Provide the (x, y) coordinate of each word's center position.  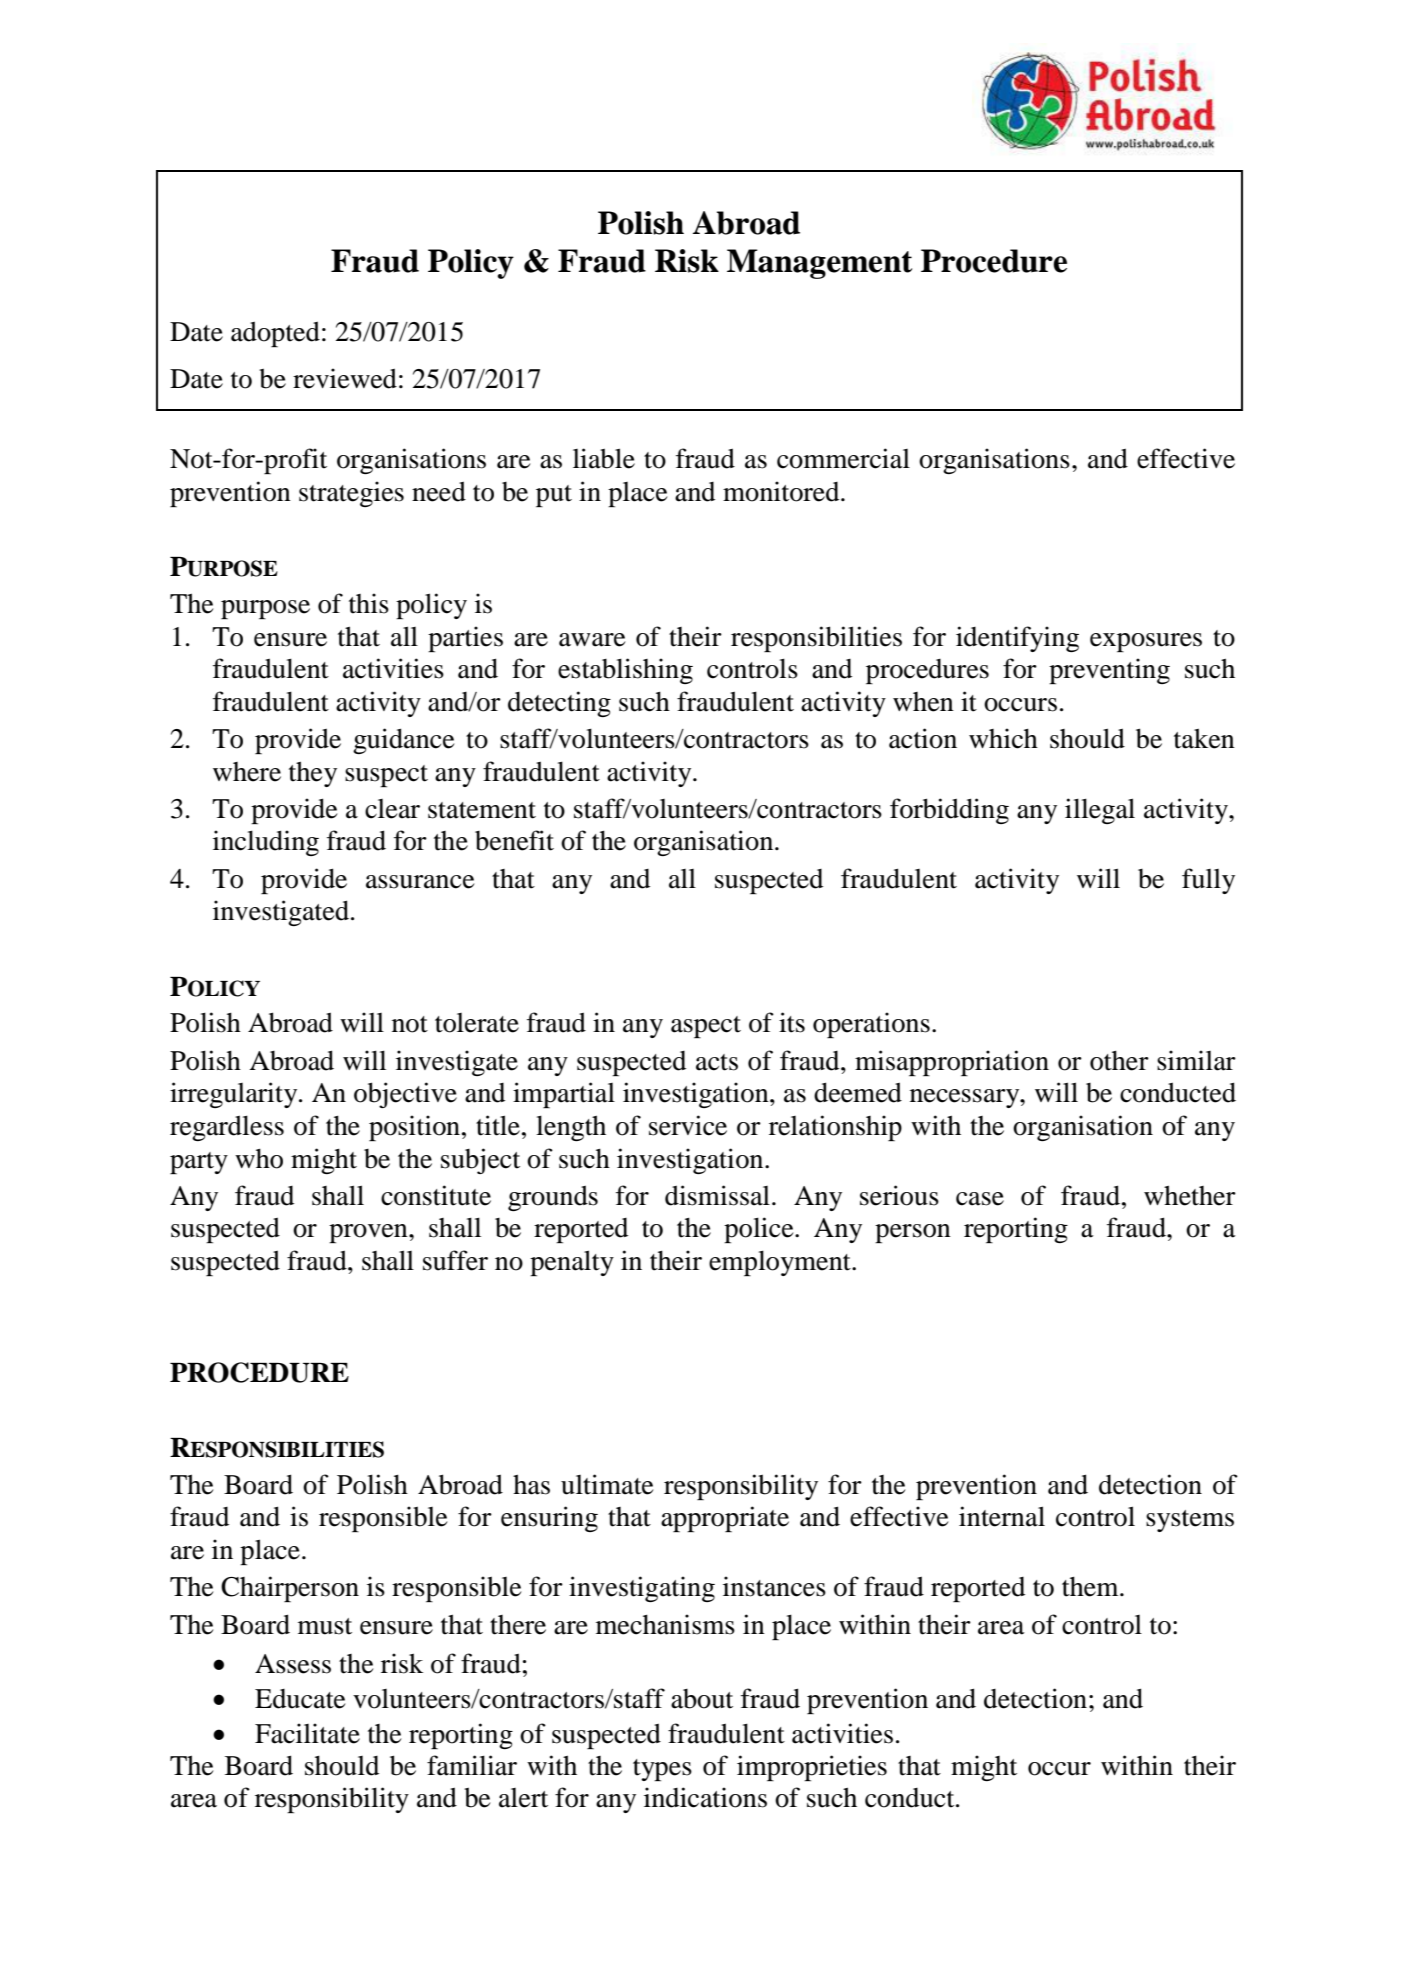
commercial (843, 458)
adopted (275, 334)
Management (819, 264)
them (1091, 1587)
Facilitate (307, 1733)
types (662, 1770)
